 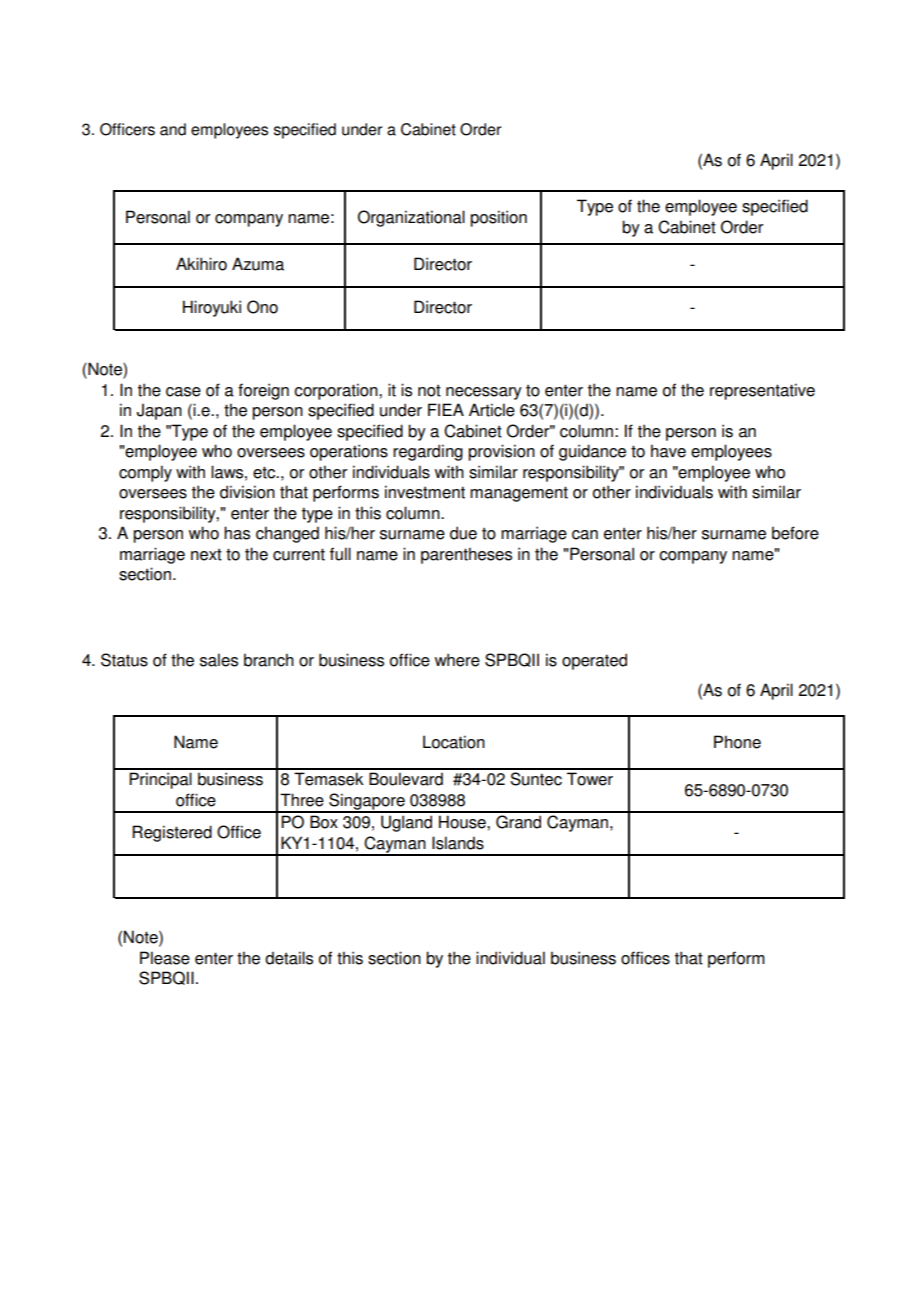 I want to click on Article, so click(x=492, y=410).
